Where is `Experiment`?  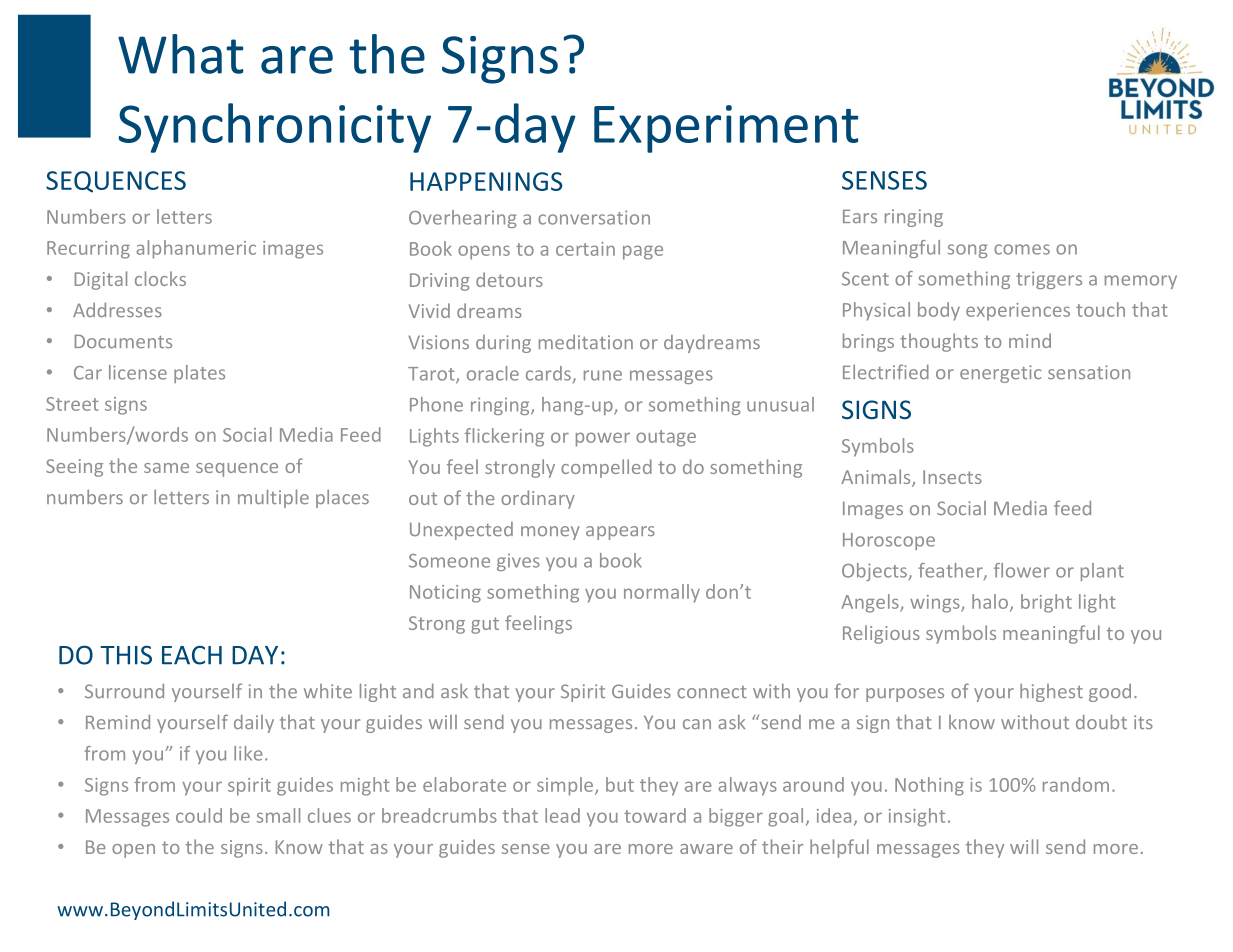
Experiment is located at coordinates (726, 129).
